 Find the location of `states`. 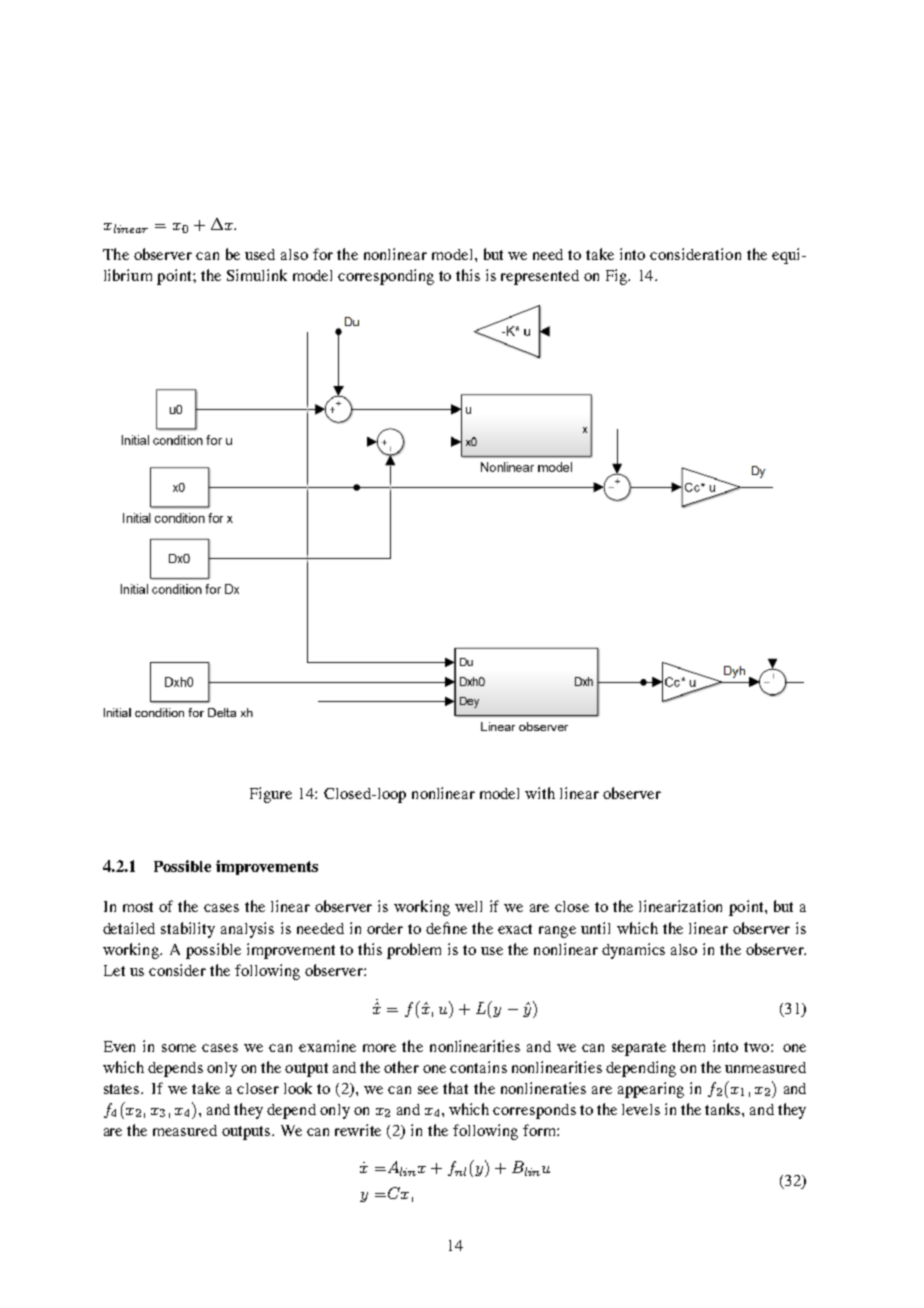

states is located at coordinates (123, 1089).
